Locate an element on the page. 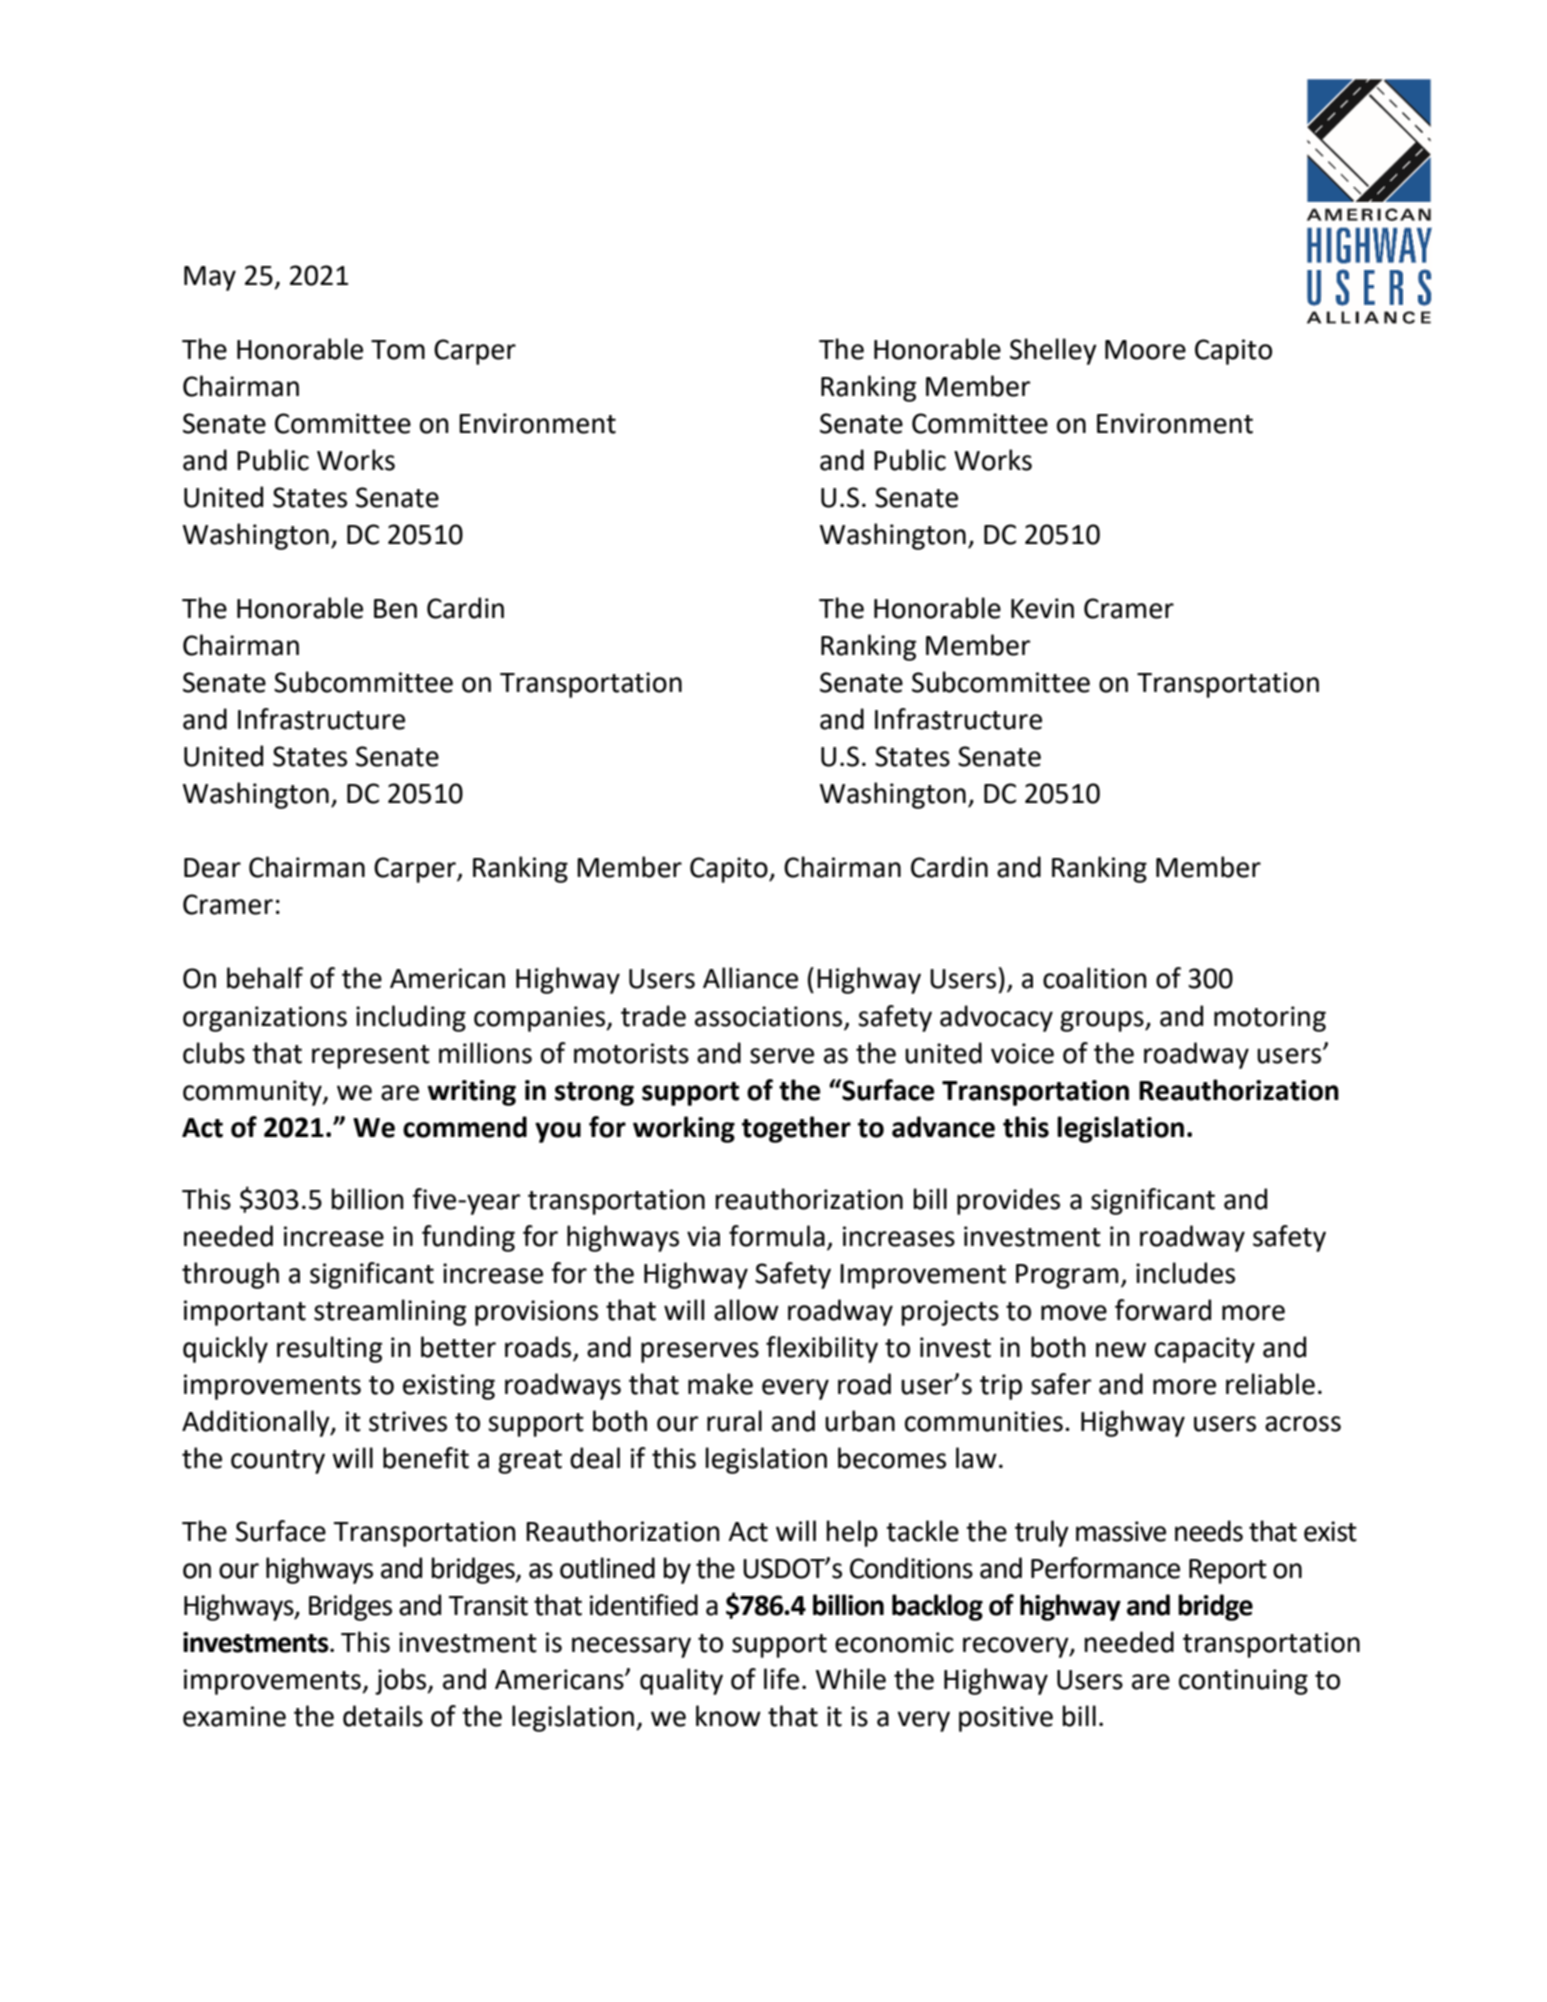 This image has width=1547, height=2002. life is located at coordinates (781, 1679).
